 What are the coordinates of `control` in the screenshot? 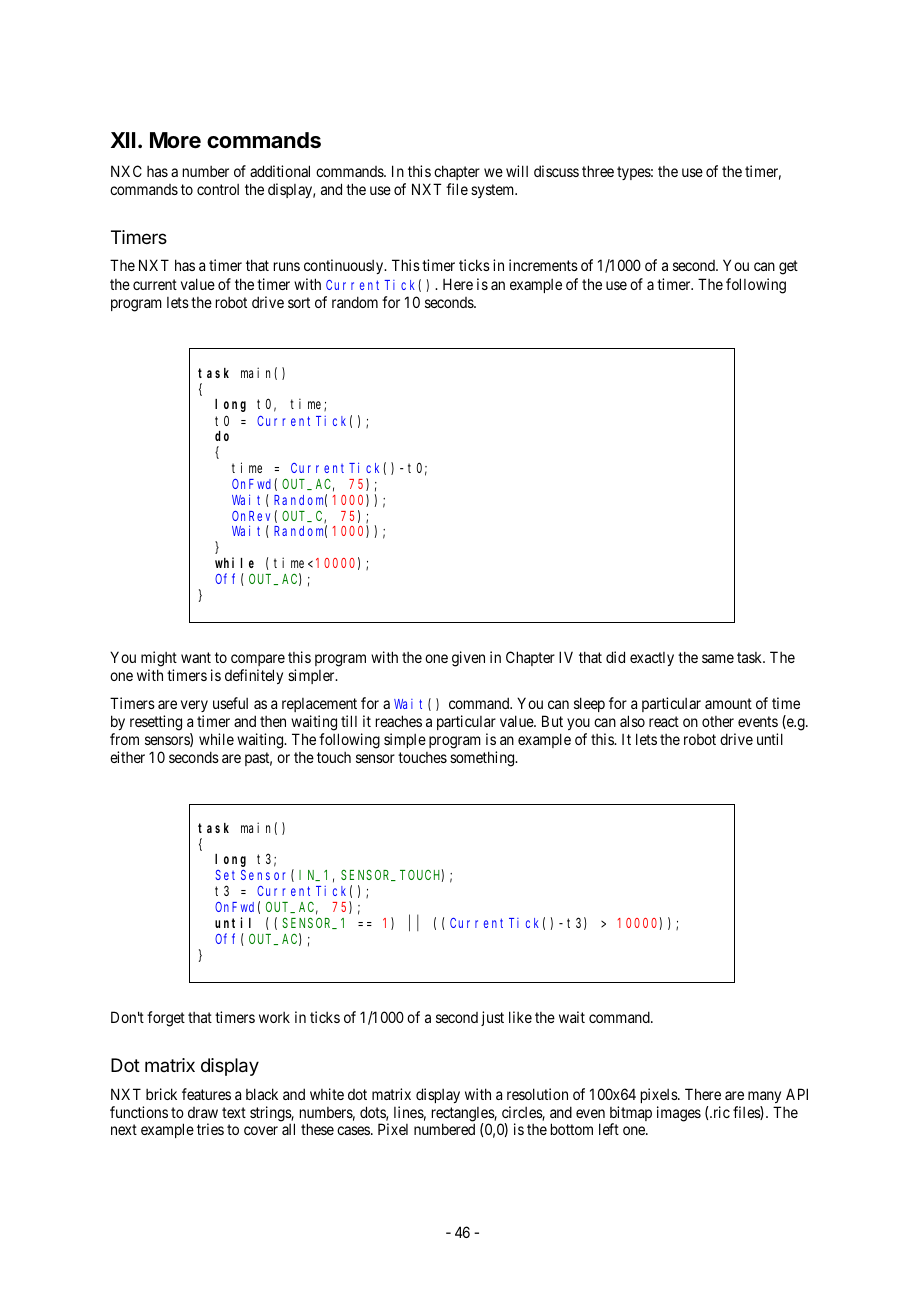 It's located at (218, 189).
